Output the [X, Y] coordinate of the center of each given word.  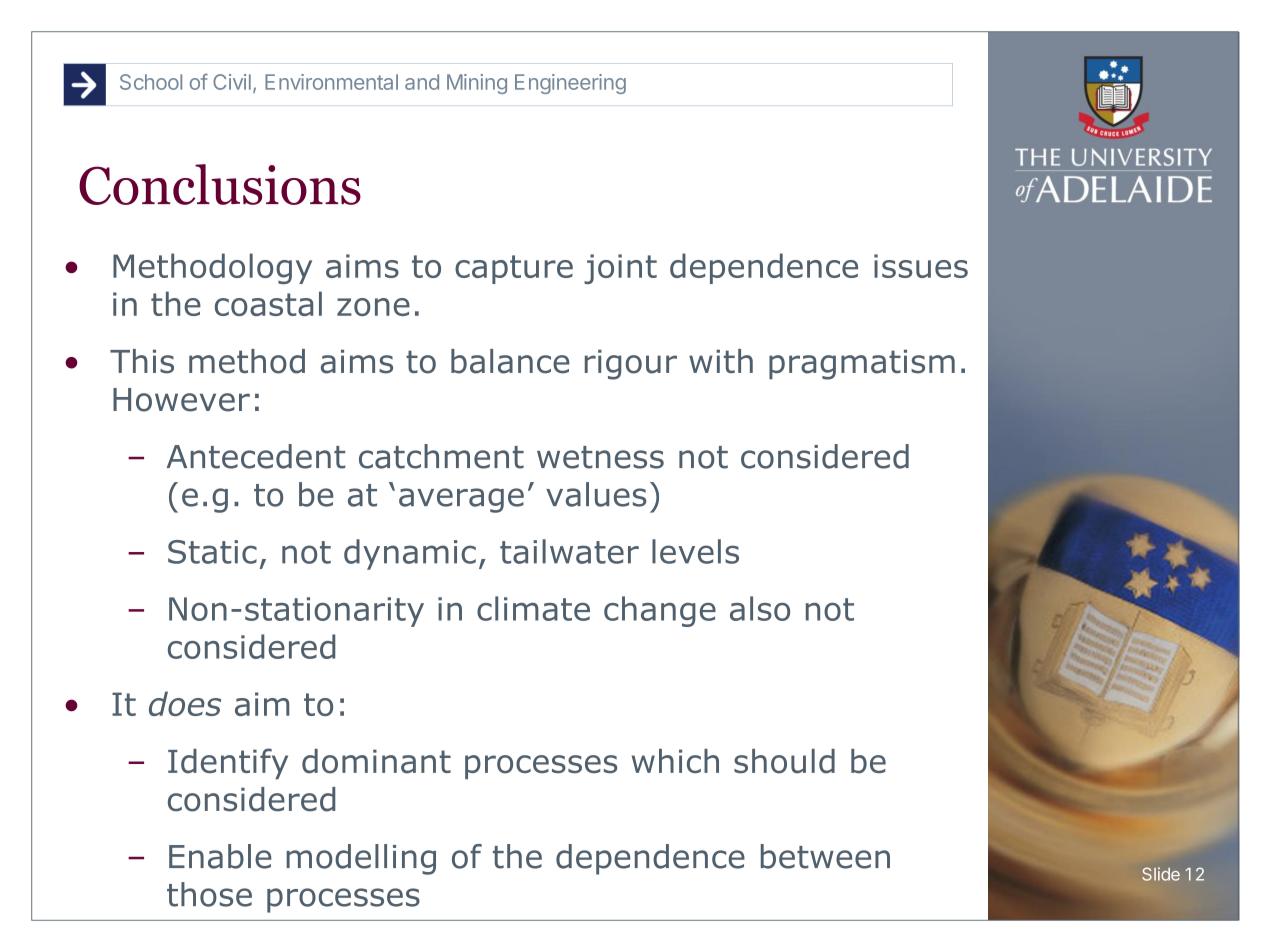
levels [695, 551]
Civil [232, 82]
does [185, 703]
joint [620, 269]
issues [921, 266]
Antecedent [256, 456]
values [596, 494]
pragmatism [862, 365]
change [660, 611]
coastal [268, 303]
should [784, 761]
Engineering [570, 84]
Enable [220, 856]
